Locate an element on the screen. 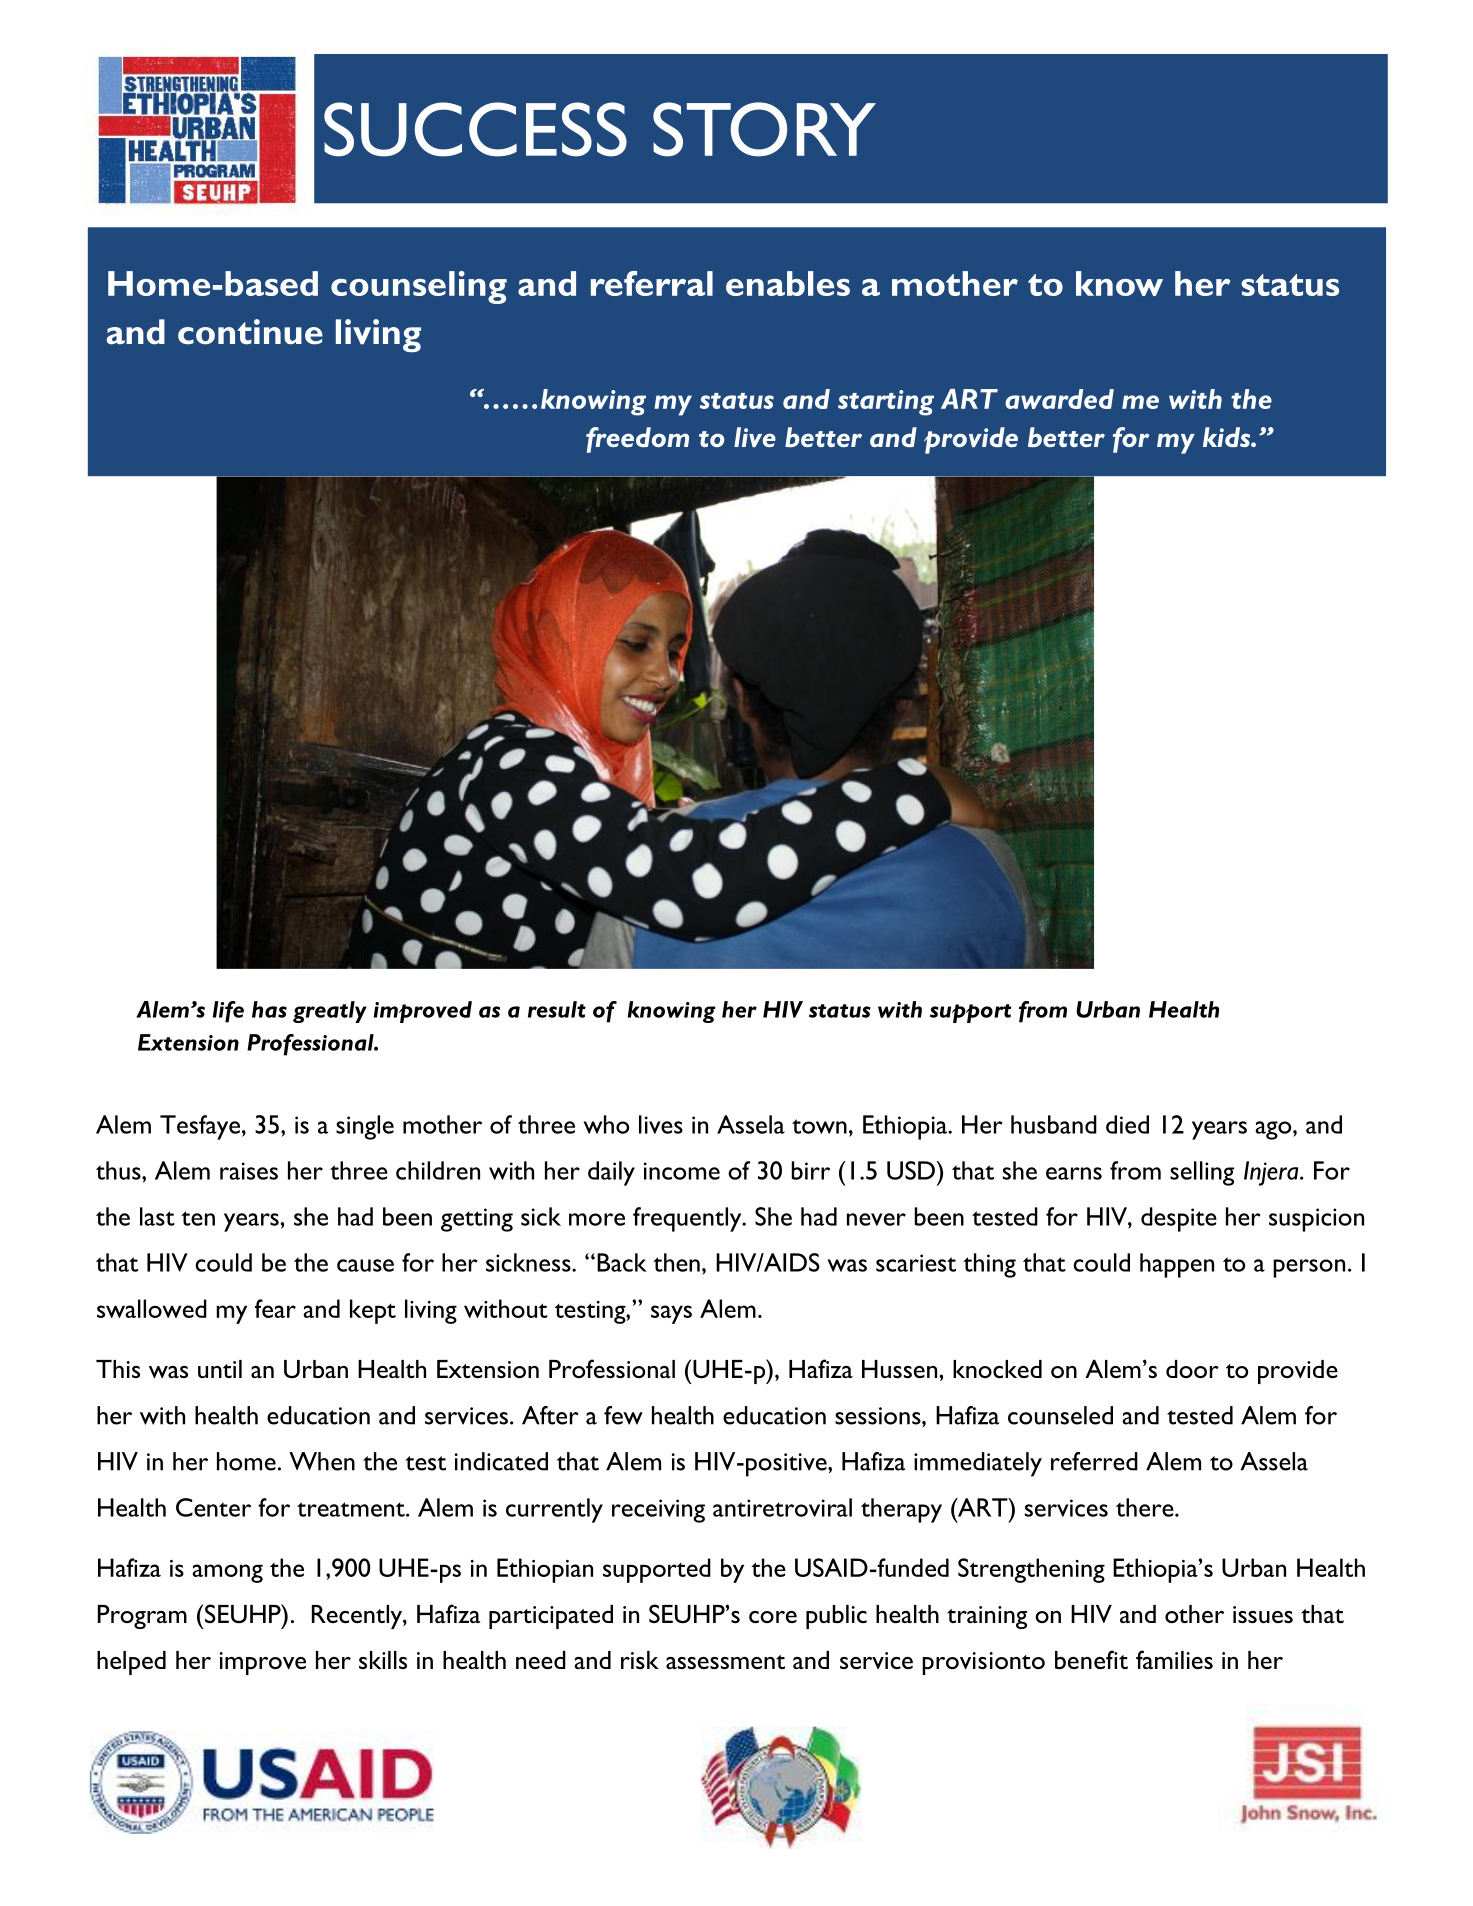  awarded is located at coordinates (1059, 399).
